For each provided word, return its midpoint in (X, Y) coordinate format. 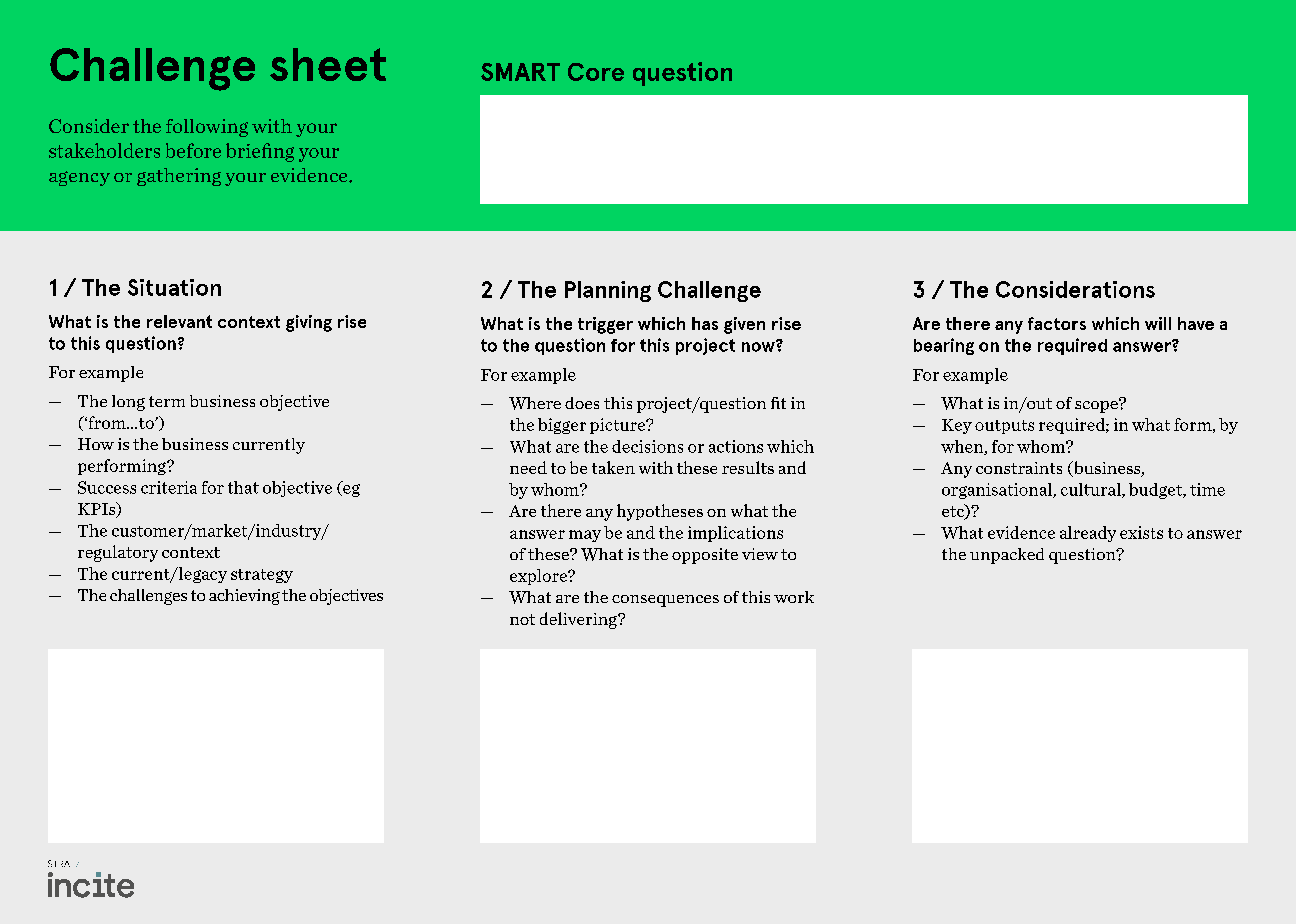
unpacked (1007, 556)
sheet (328, 64)
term (167, 401)
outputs (1004, 427)
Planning (608, 291)
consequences (665, 601)
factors (1057, 323)
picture (618, 426)
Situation (174, 287)
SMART (520, 72)
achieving (244, 597)
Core (596, 72)
